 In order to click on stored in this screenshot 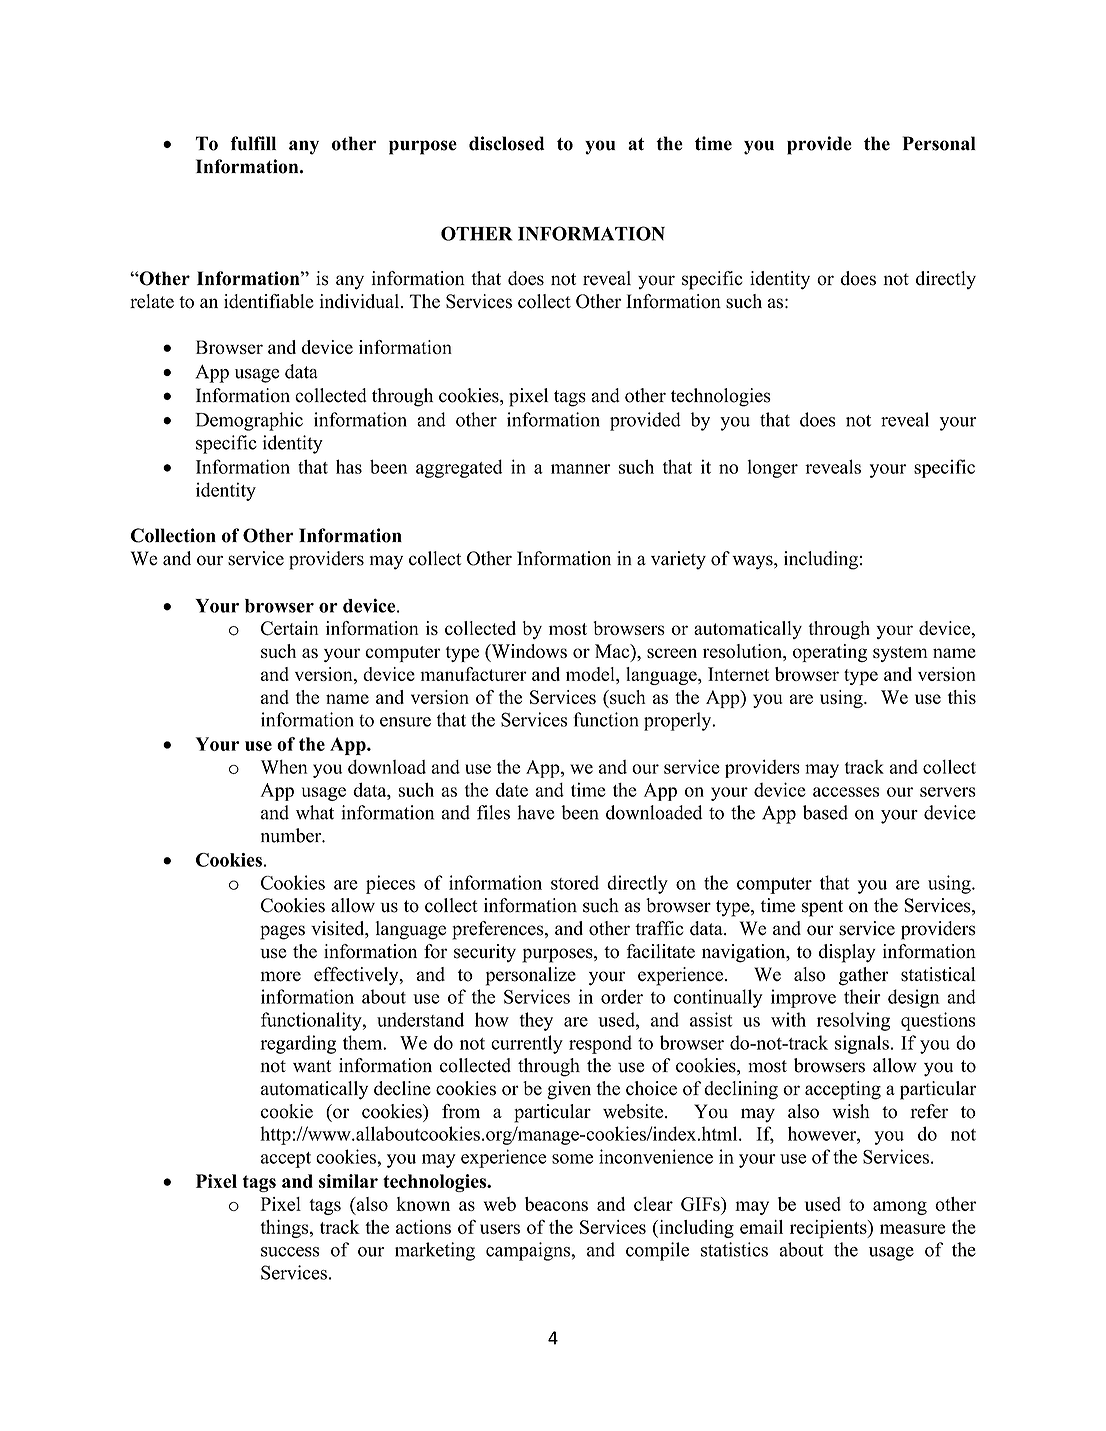, I will do `click(575, 882)`.
